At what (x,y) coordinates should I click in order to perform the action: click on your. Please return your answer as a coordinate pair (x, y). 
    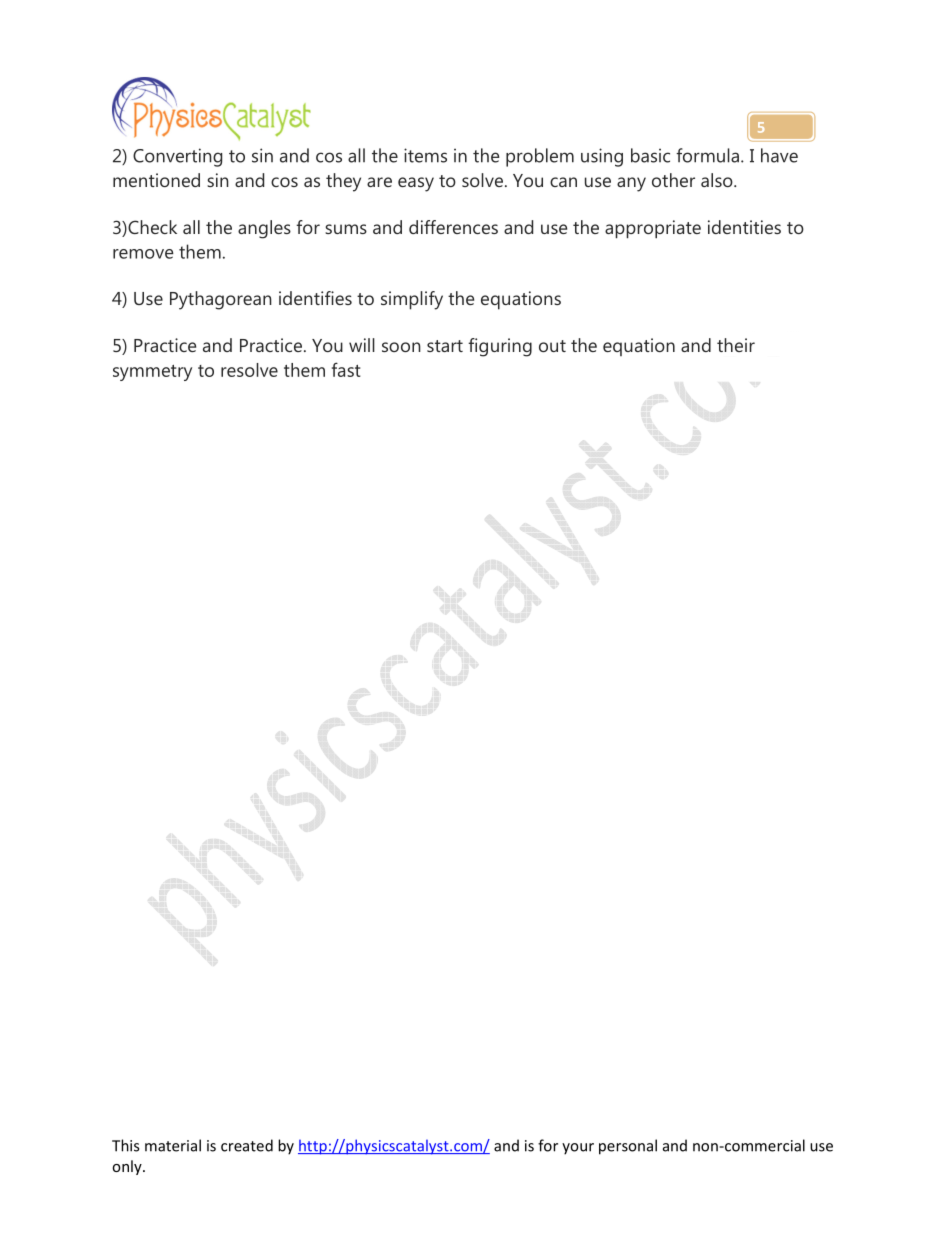
    Looking at the image, I should click on (578, 1149).
